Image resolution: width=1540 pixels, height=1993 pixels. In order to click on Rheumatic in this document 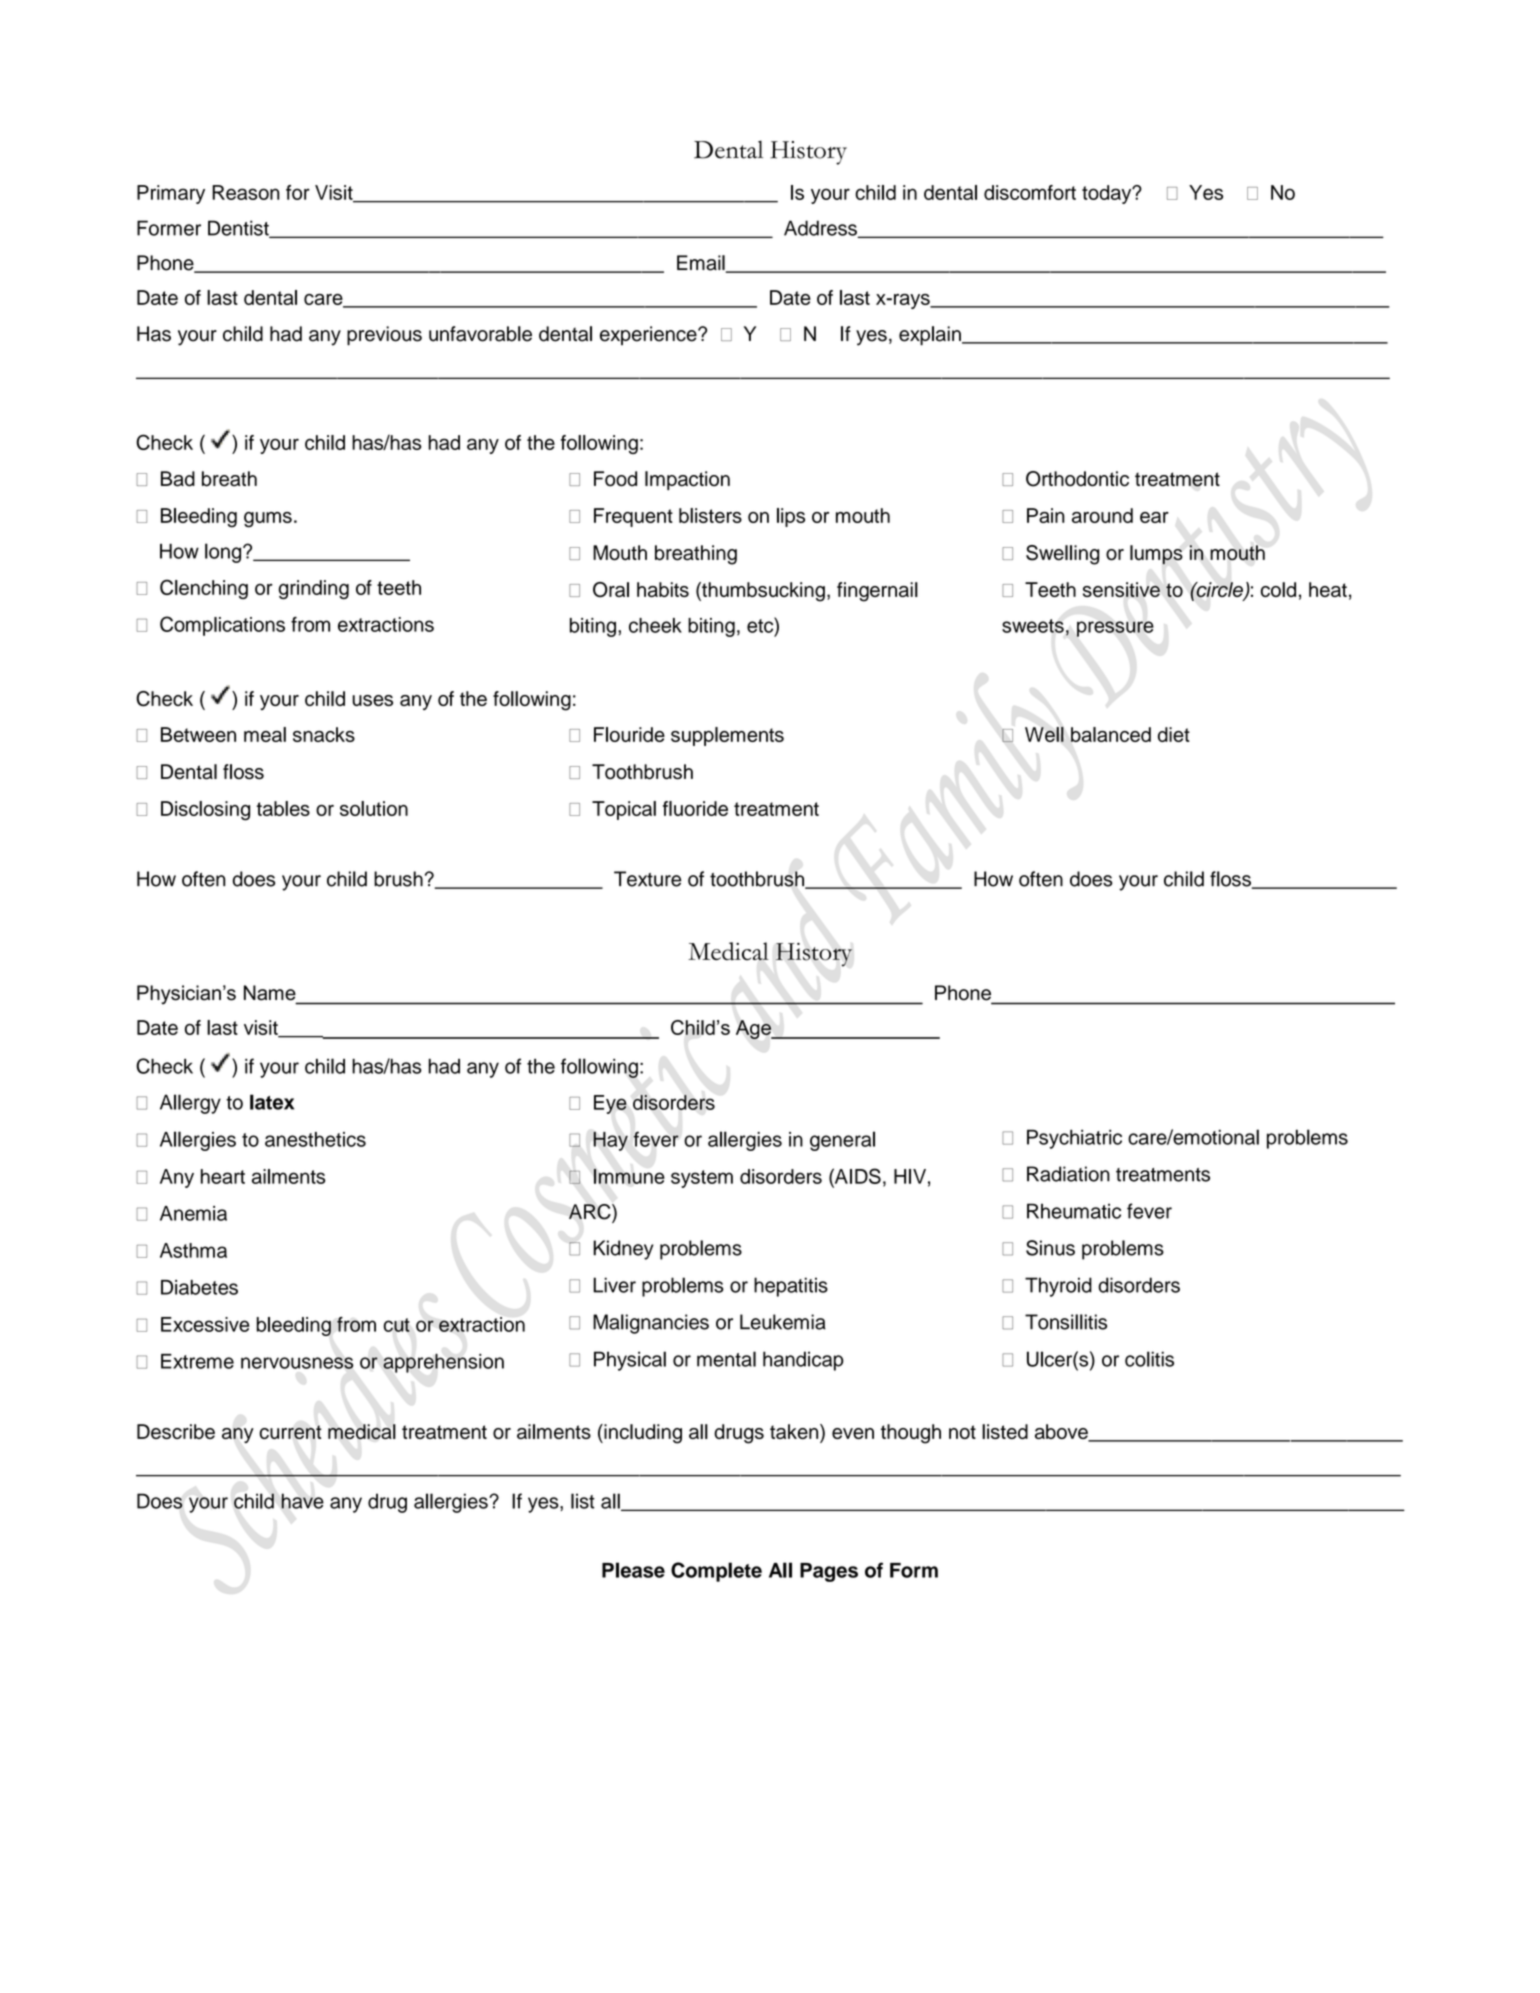, I will do `click(1074, 1211)`.
